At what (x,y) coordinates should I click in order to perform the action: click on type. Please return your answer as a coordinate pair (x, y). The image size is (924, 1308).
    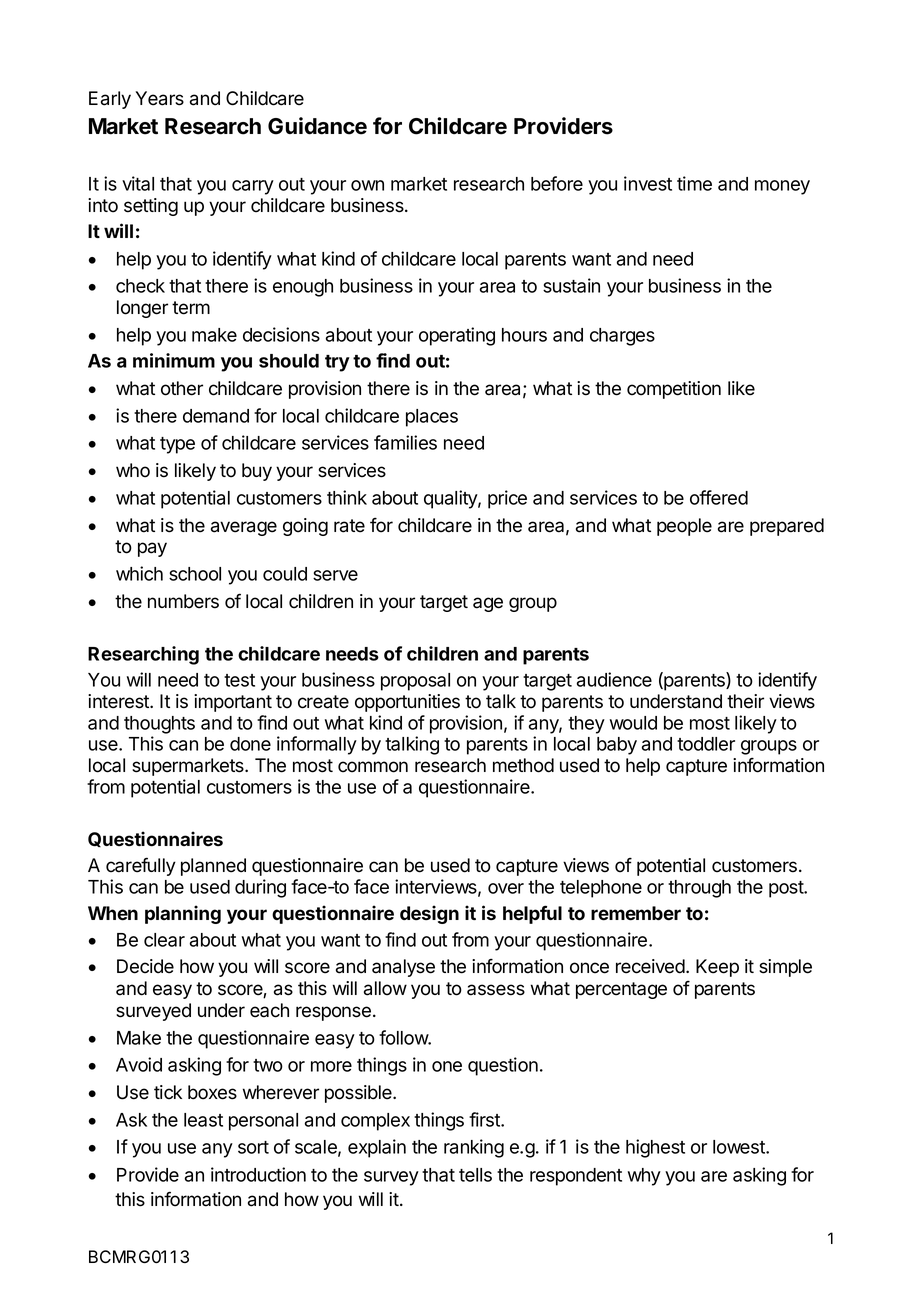
    Looking at the image, I should click on (177, 445).
